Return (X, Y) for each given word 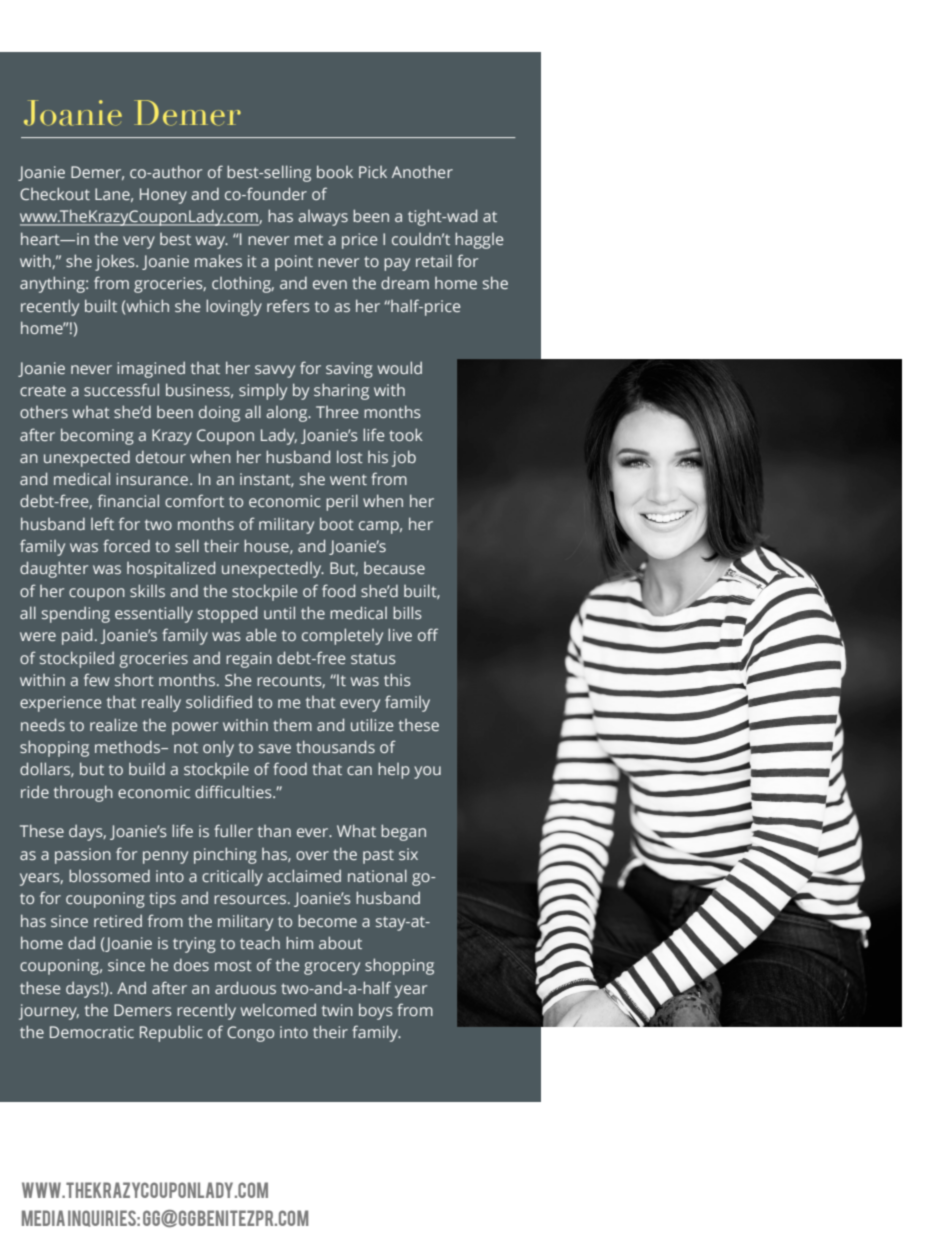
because (394, 568)
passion (83, 856)
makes (218, 260)
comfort (194, 500)
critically (232, 877)
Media (43, 1218)
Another (422, 171)
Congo (250, 1034)
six (408, 854)
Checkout (55, 193)
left (102, 523)
